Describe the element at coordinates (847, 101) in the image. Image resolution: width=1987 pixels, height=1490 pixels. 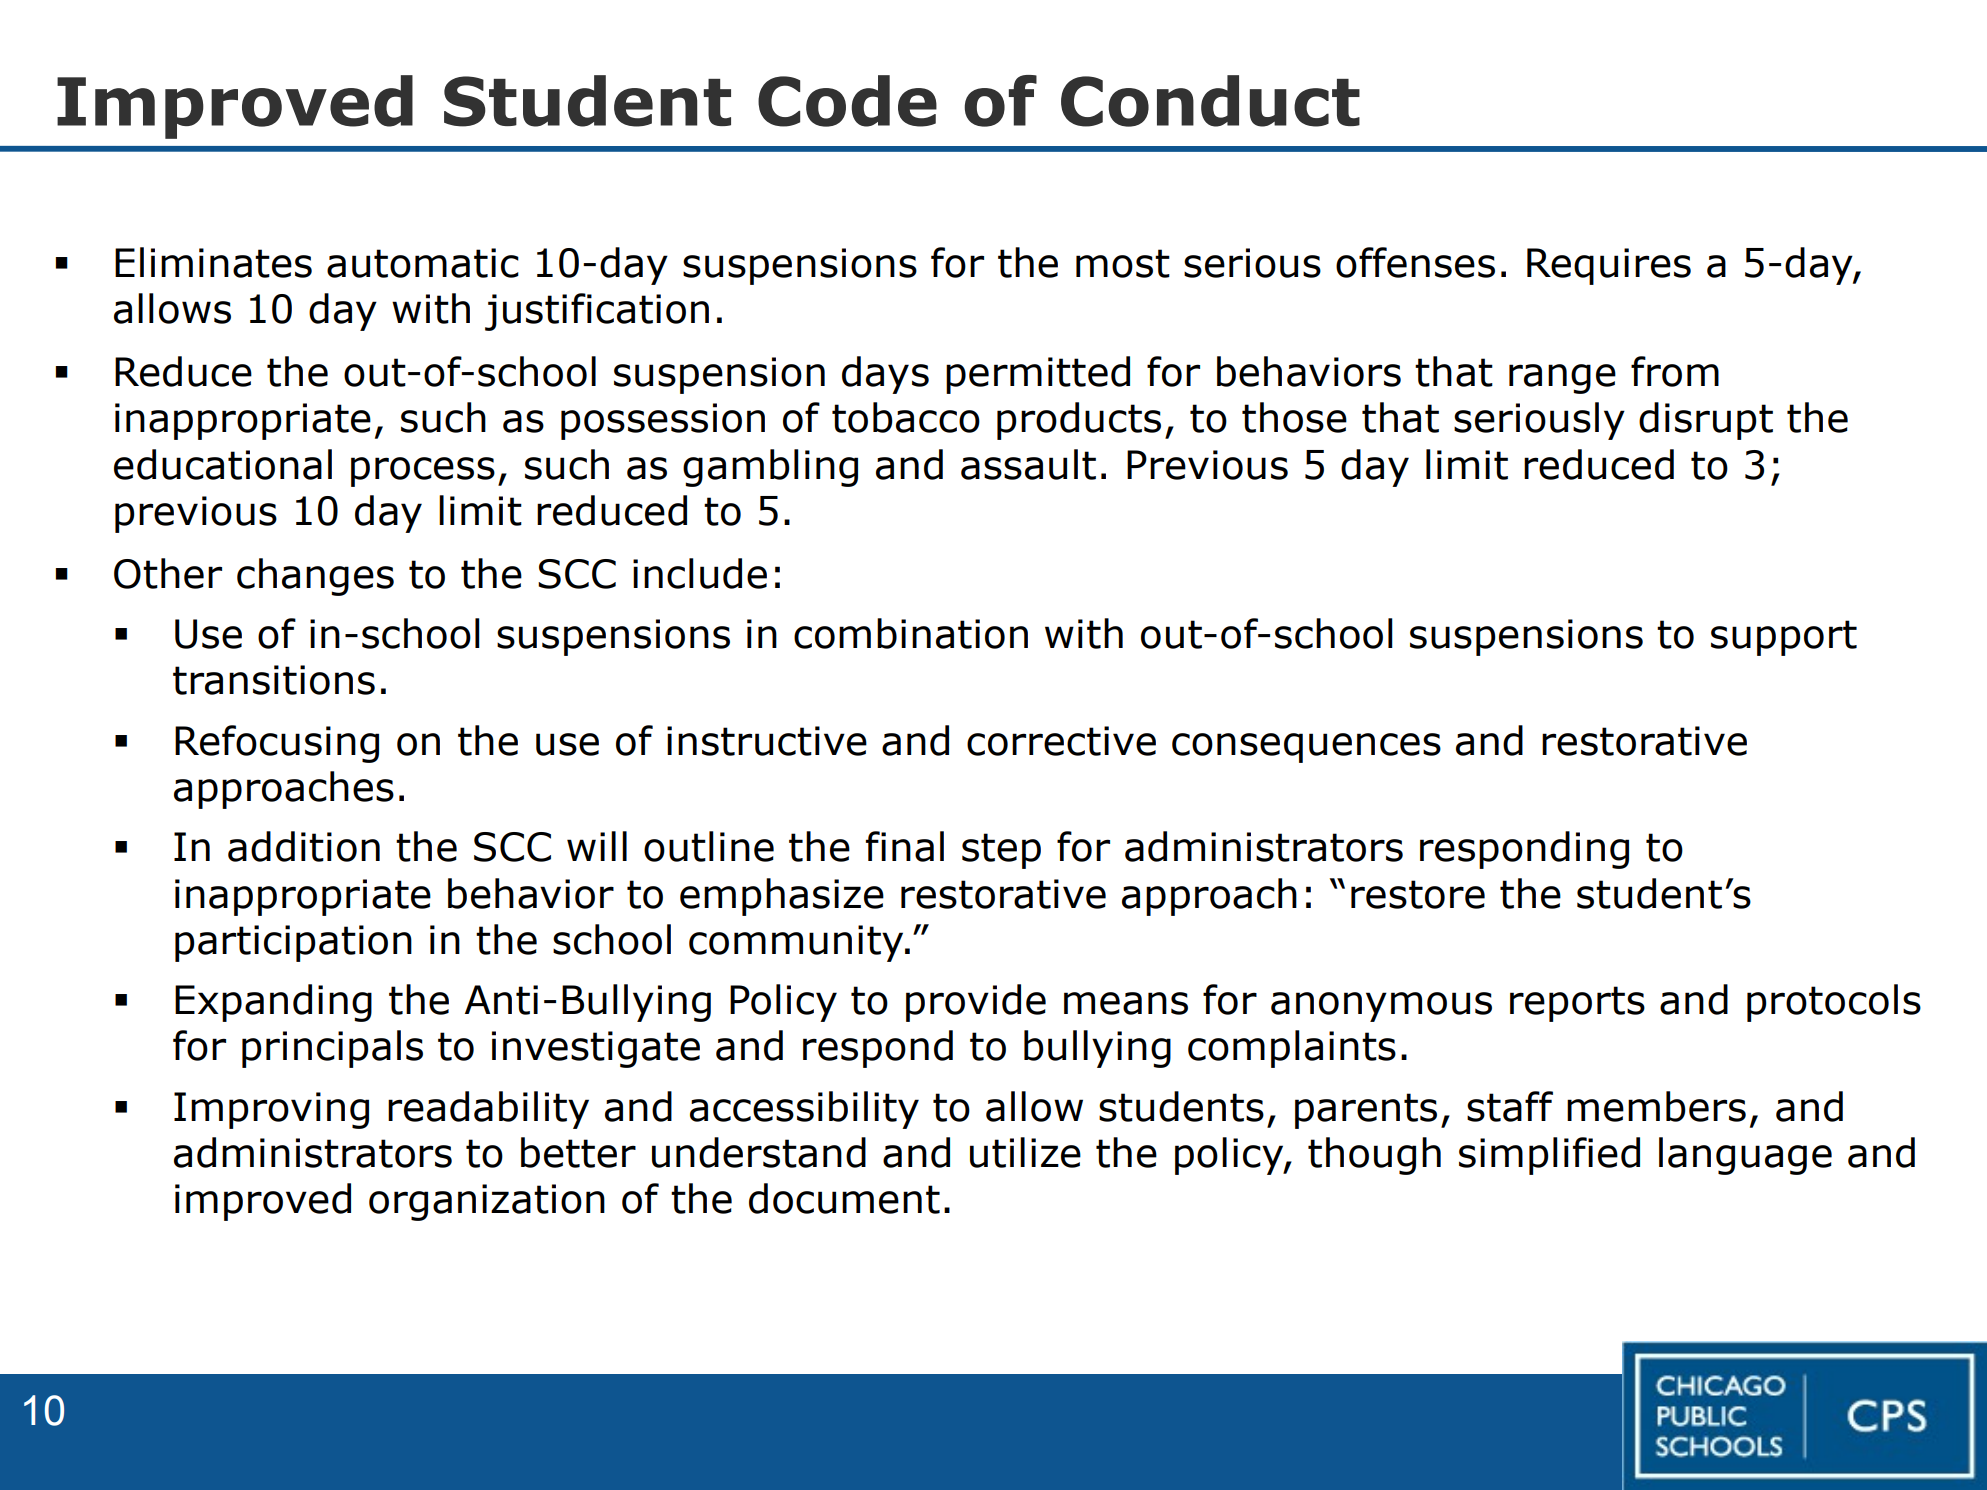
I see `Code` at that location.
